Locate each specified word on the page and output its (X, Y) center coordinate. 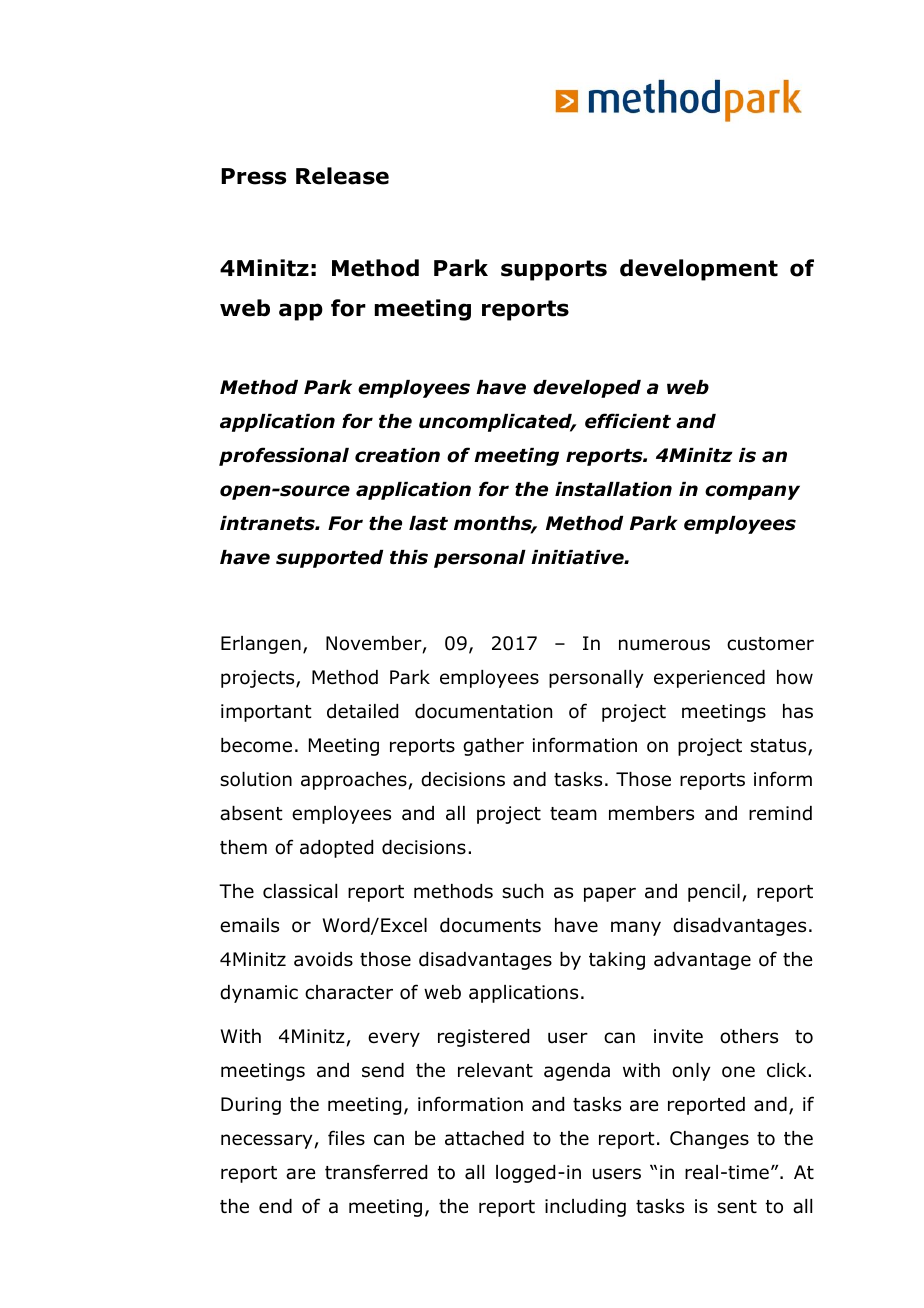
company (752, 492)
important (266, 713)
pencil (714, 893)
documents (490, 925)
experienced (709, 679)
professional (284, 456)
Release (342, 176)
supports (554, 270)
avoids (323, 959)
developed (587, 389)
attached (484, 1138)
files (346, 1138)
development (699, 270)
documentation (483, 711)
